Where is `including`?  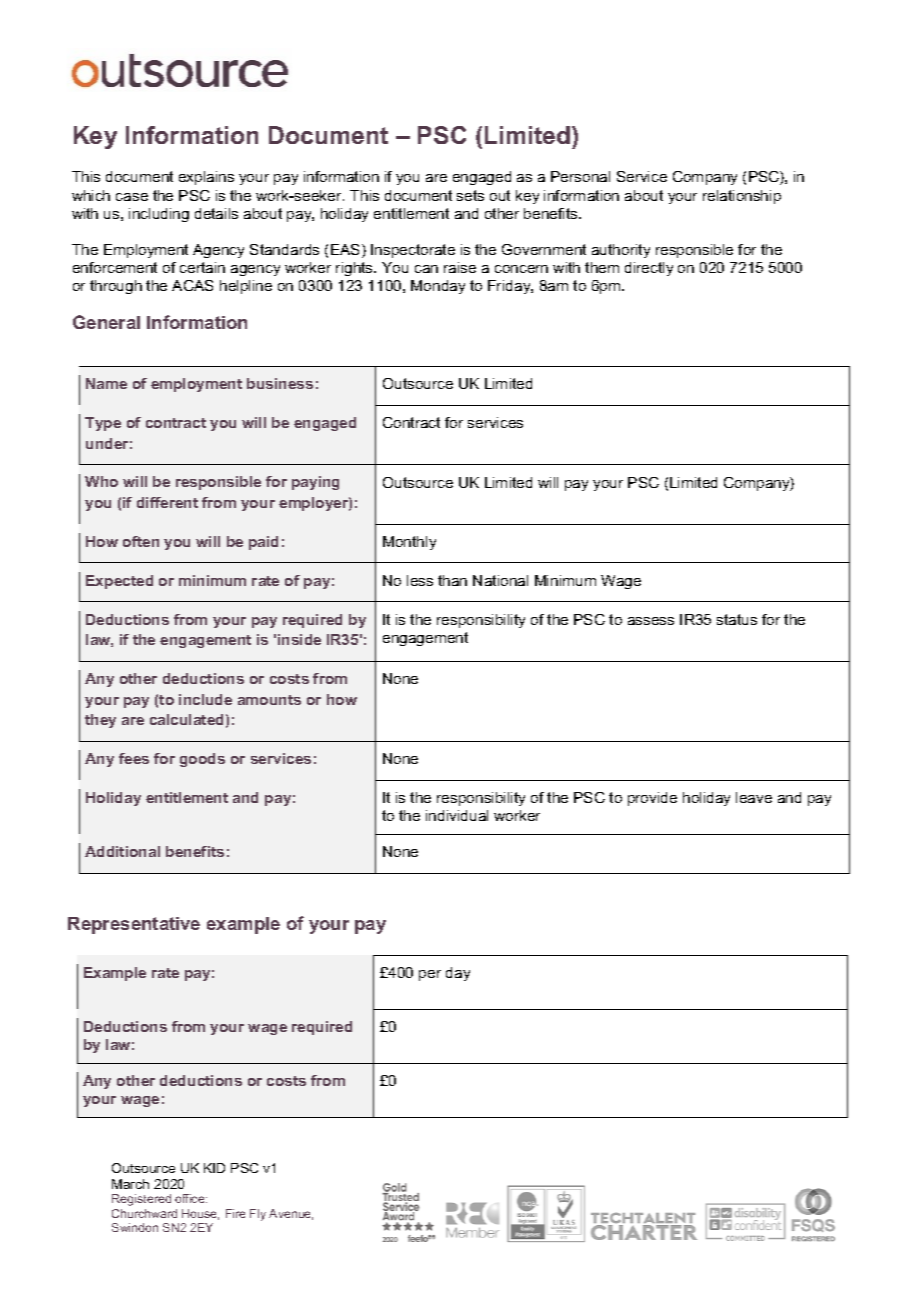
including is located at coordinates (159, 215).
